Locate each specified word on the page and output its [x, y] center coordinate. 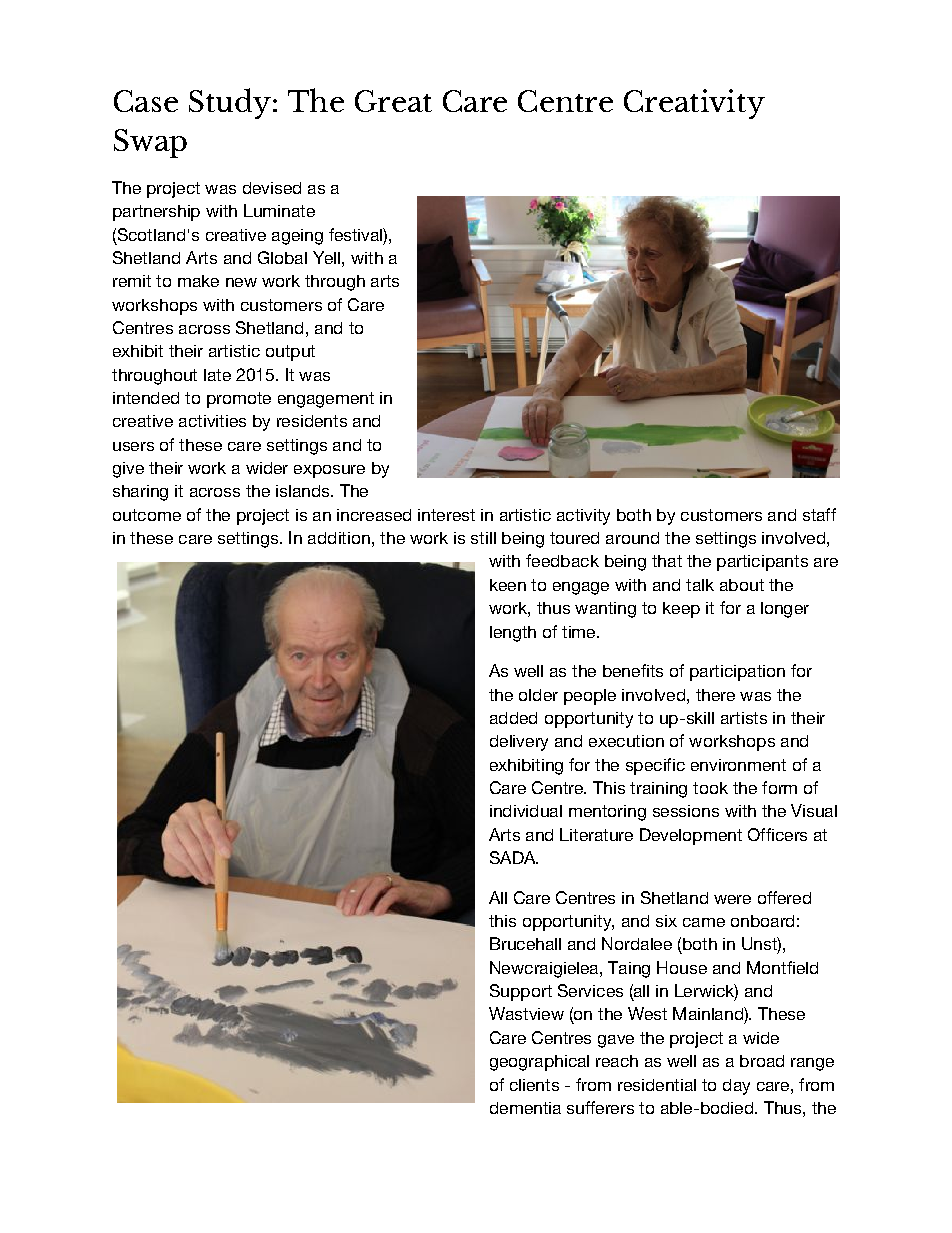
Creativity [694, 104]
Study [230, 103]
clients [534, 1085]
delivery [519, 743]
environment [738, 765]
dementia [525, 1108]
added [513, 718]
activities [212, 421]
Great [393, 101]
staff [819, 514]
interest [446, 515]
